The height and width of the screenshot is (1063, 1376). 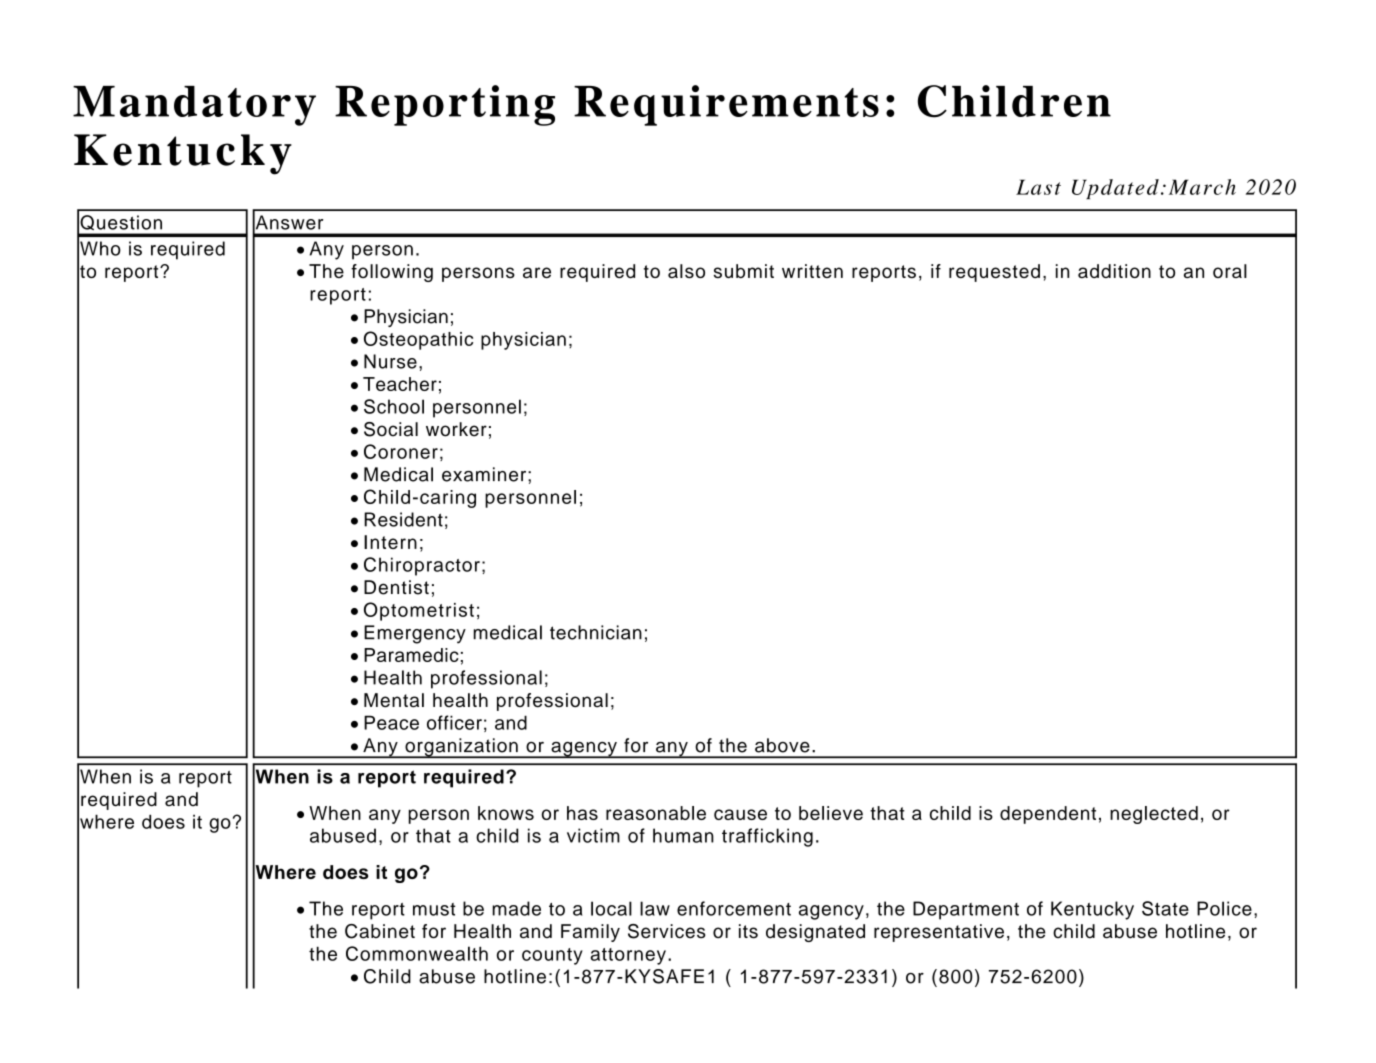 What do you see at coordinates (391, 722) in the screenshot?
I see `Peace` at bounding box center [391, 722].
